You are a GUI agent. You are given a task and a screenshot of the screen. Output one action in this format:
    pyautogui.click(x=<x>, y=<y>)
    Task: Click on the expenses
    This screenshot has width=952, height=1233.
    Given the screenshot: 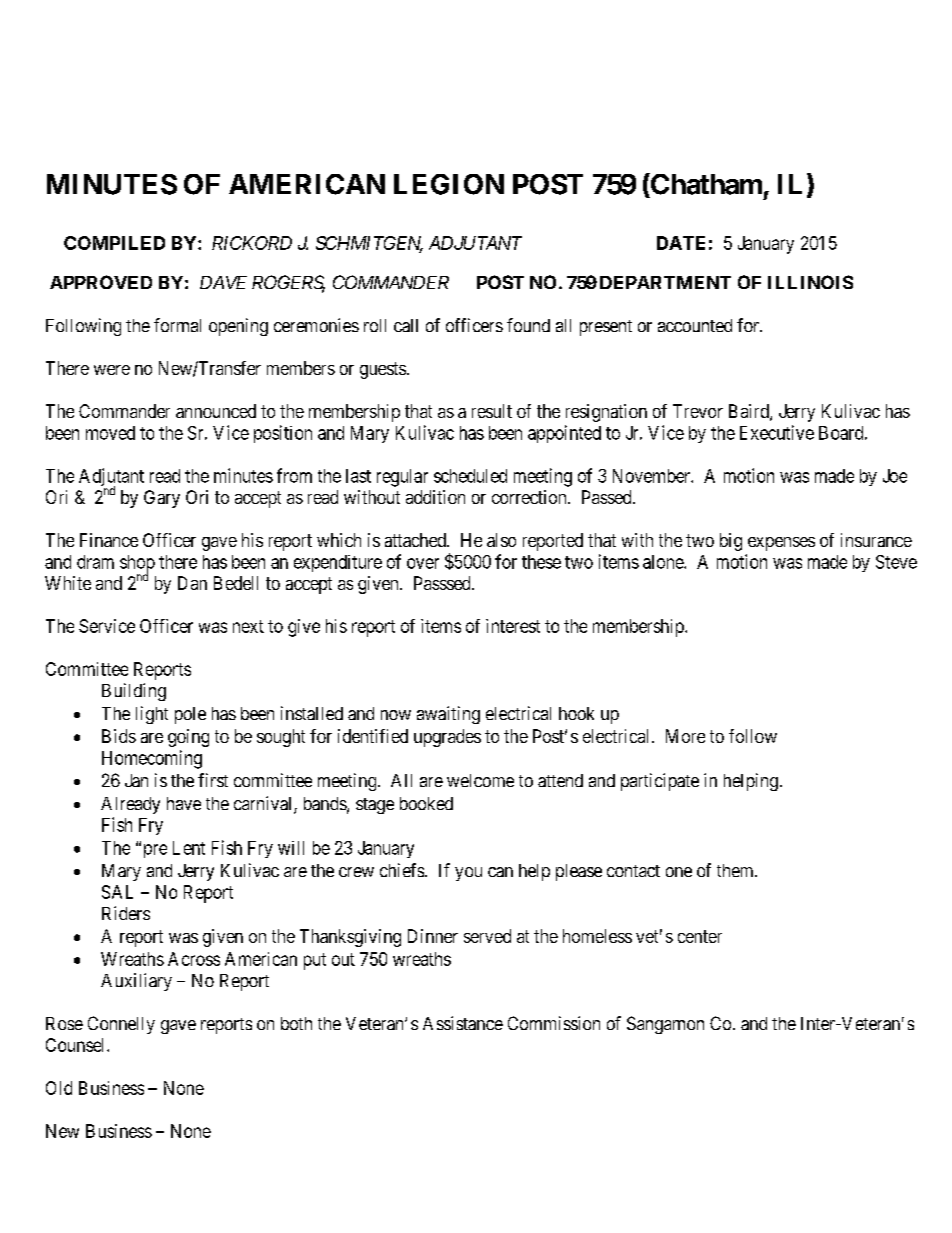 What is the action you would take?
    pyautogui.click(x=781, y=544)
